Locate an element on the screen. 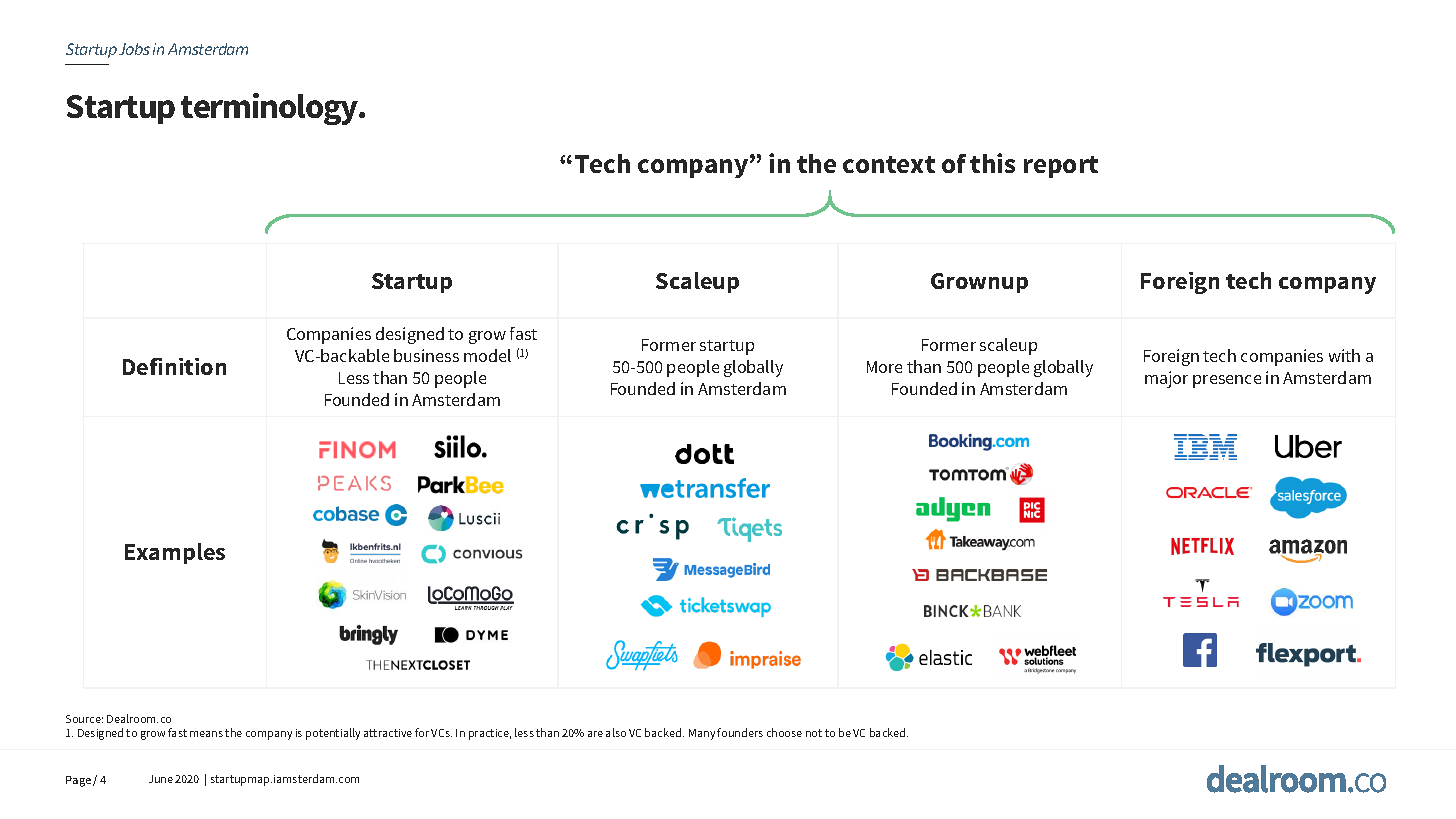 This screenshot has width=1456, height=819. context is located at coordinates (889, 164).
